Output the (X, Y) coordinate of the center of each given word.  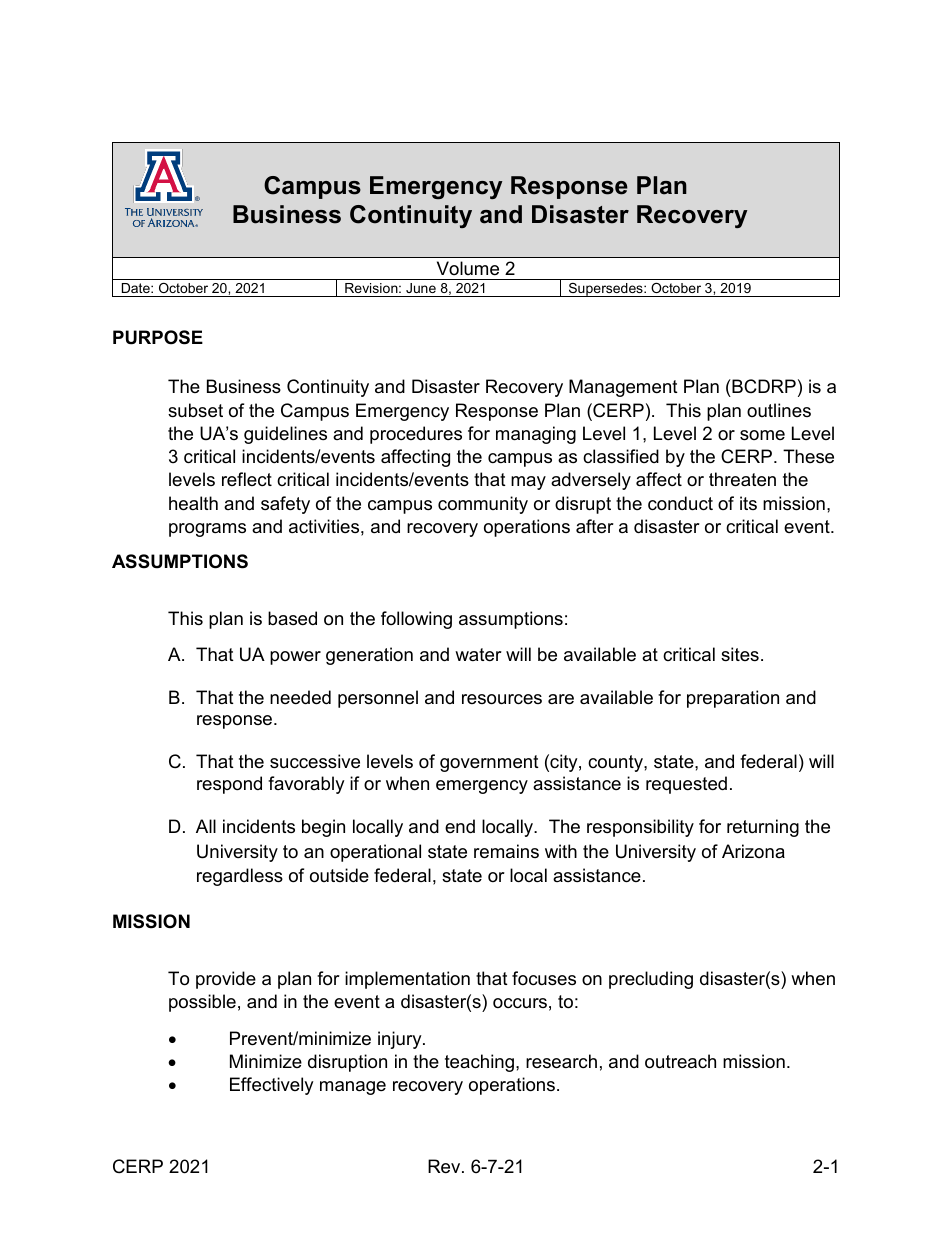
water (478, 655)
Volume (468, 268)
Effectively (272, 1086)
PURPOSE (158, 337)
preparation (733, 699)
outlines (779, 410)
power (295, 658)
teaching (481, 1063)
